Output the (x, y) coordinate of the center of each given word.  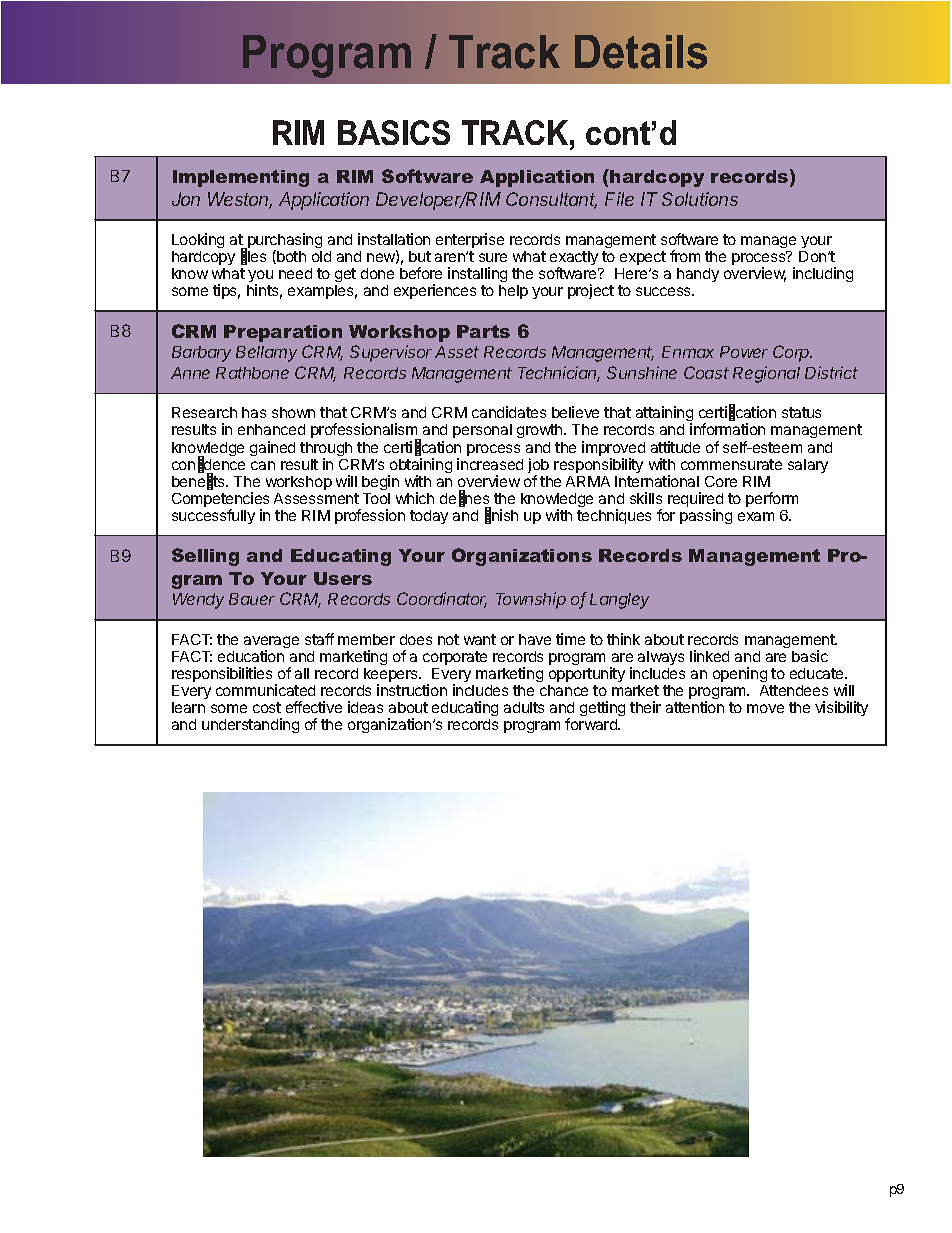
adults (524, 707)
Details (641, 52)
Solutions (700, 199)
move (765, 708)
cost (267, 707)
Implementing (241, 178)
